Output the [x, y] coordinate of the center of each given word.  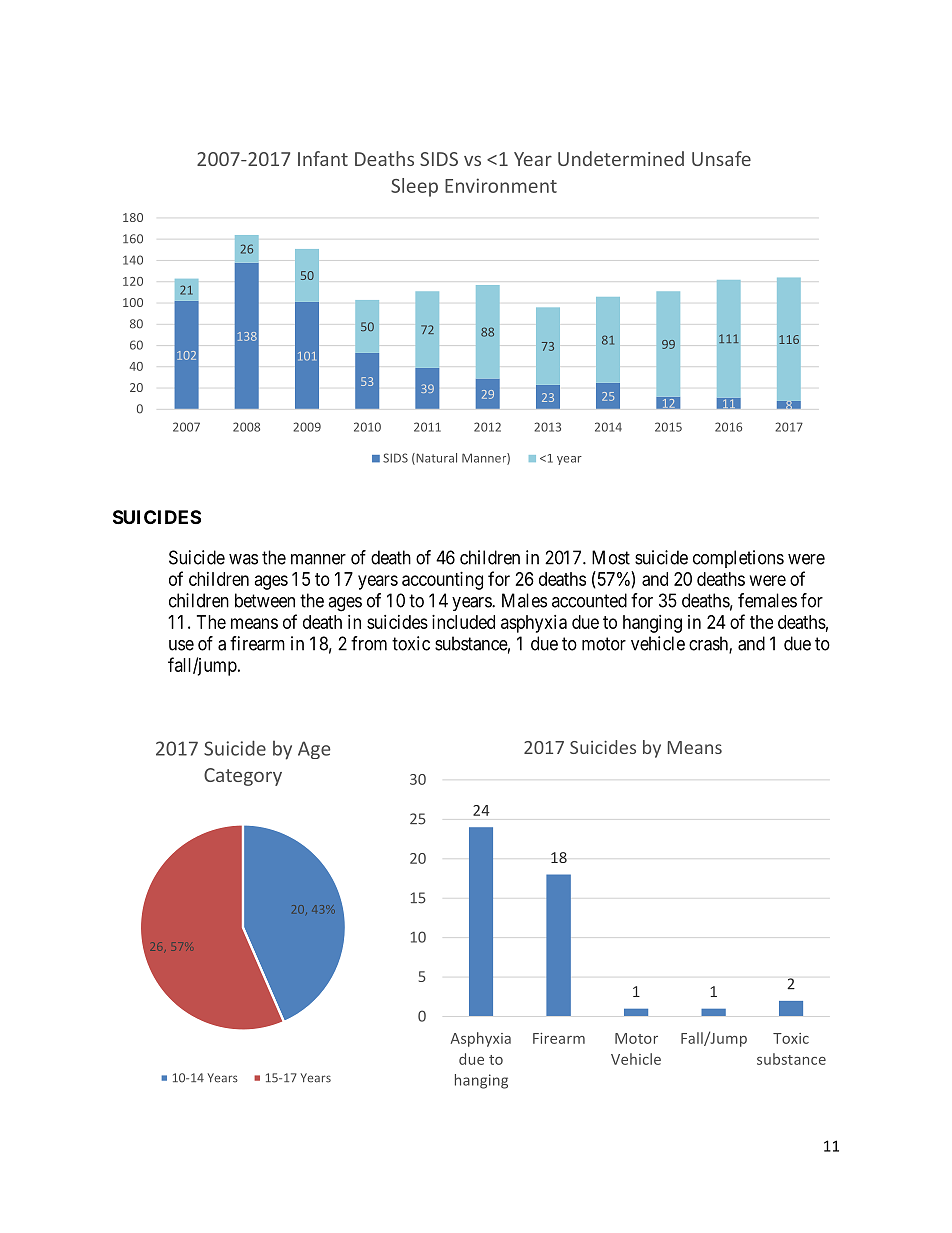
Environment [501, 185]
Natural [435, 459]
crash [709, 644]
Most [611, 557]
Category [243, 777]
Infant [323, 158]
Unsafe [721, 158]
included [463, 622]
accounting [442, 581]
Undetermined [621, 158]
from [369, 643]
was [243, 559]
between [265, 600]
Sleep [414, 187]
